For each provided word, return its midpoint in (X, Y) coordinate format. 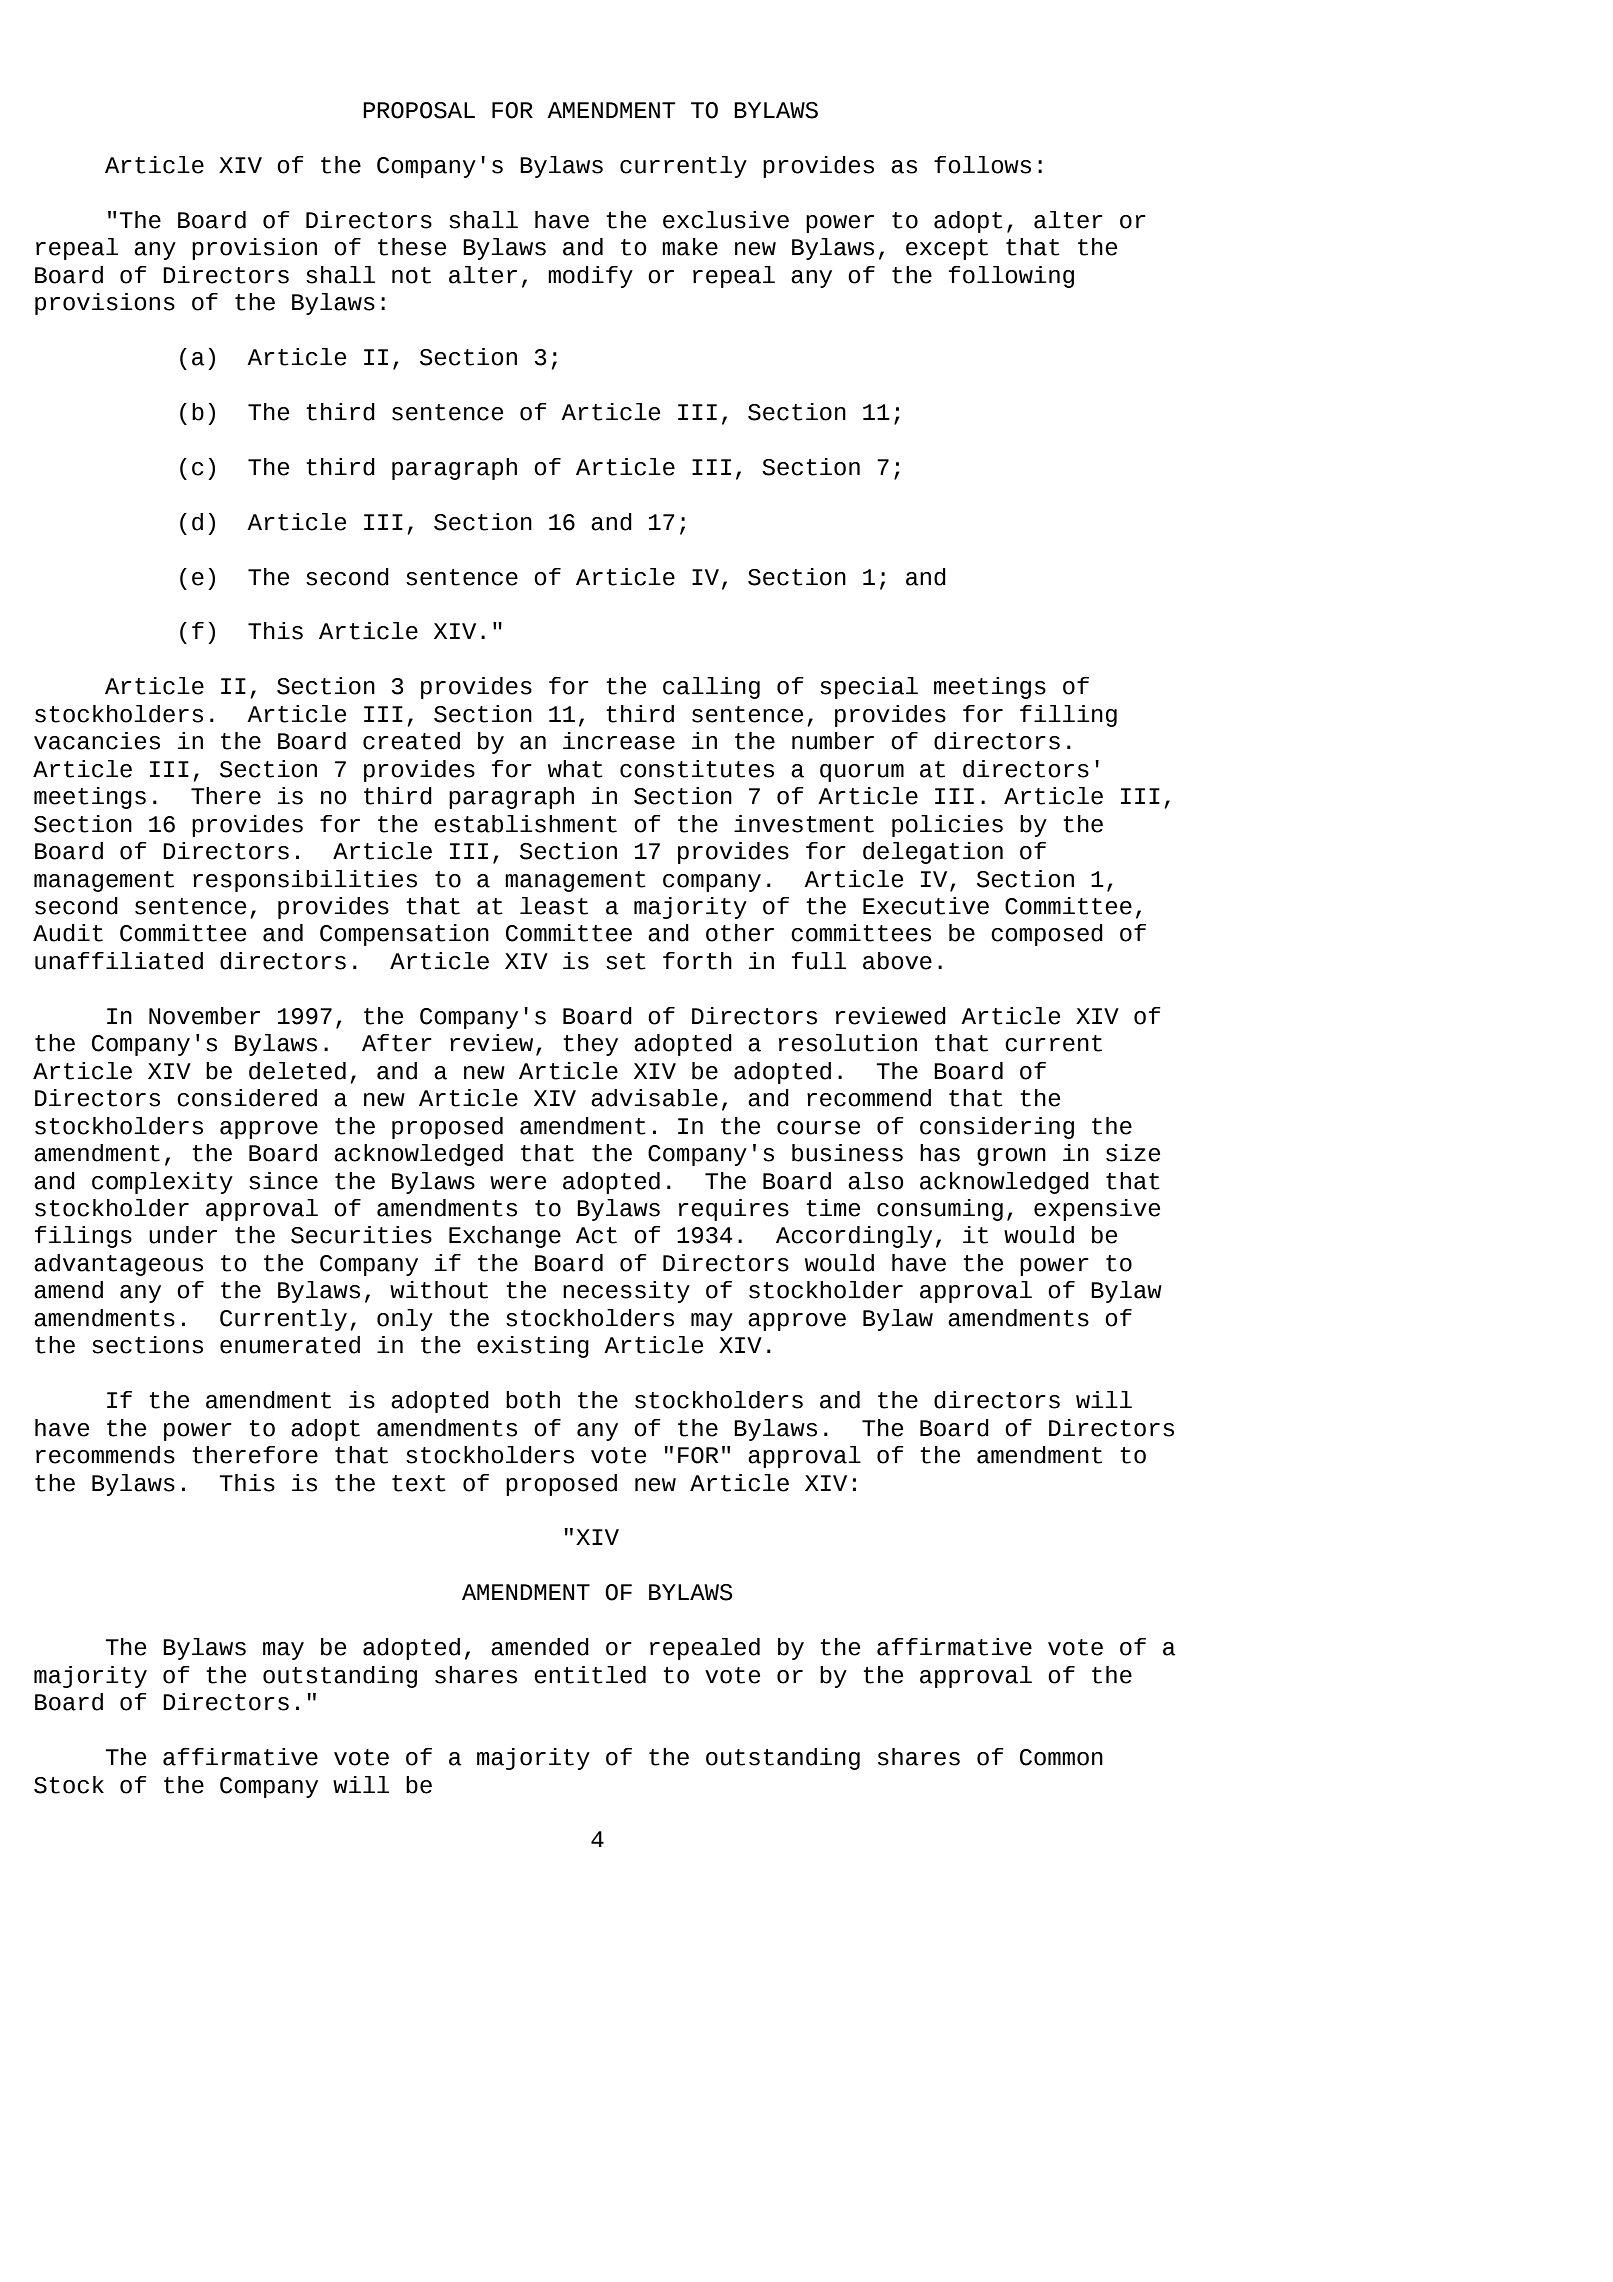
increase (619, 741)
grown (1011, 1157)
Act (596, 1235)
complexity (162, 1183)
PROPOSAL (419, 110)
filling (1068, 716)
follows (982, 165)
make (690, 247)
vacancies (97, 741)
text (419, 1483)
